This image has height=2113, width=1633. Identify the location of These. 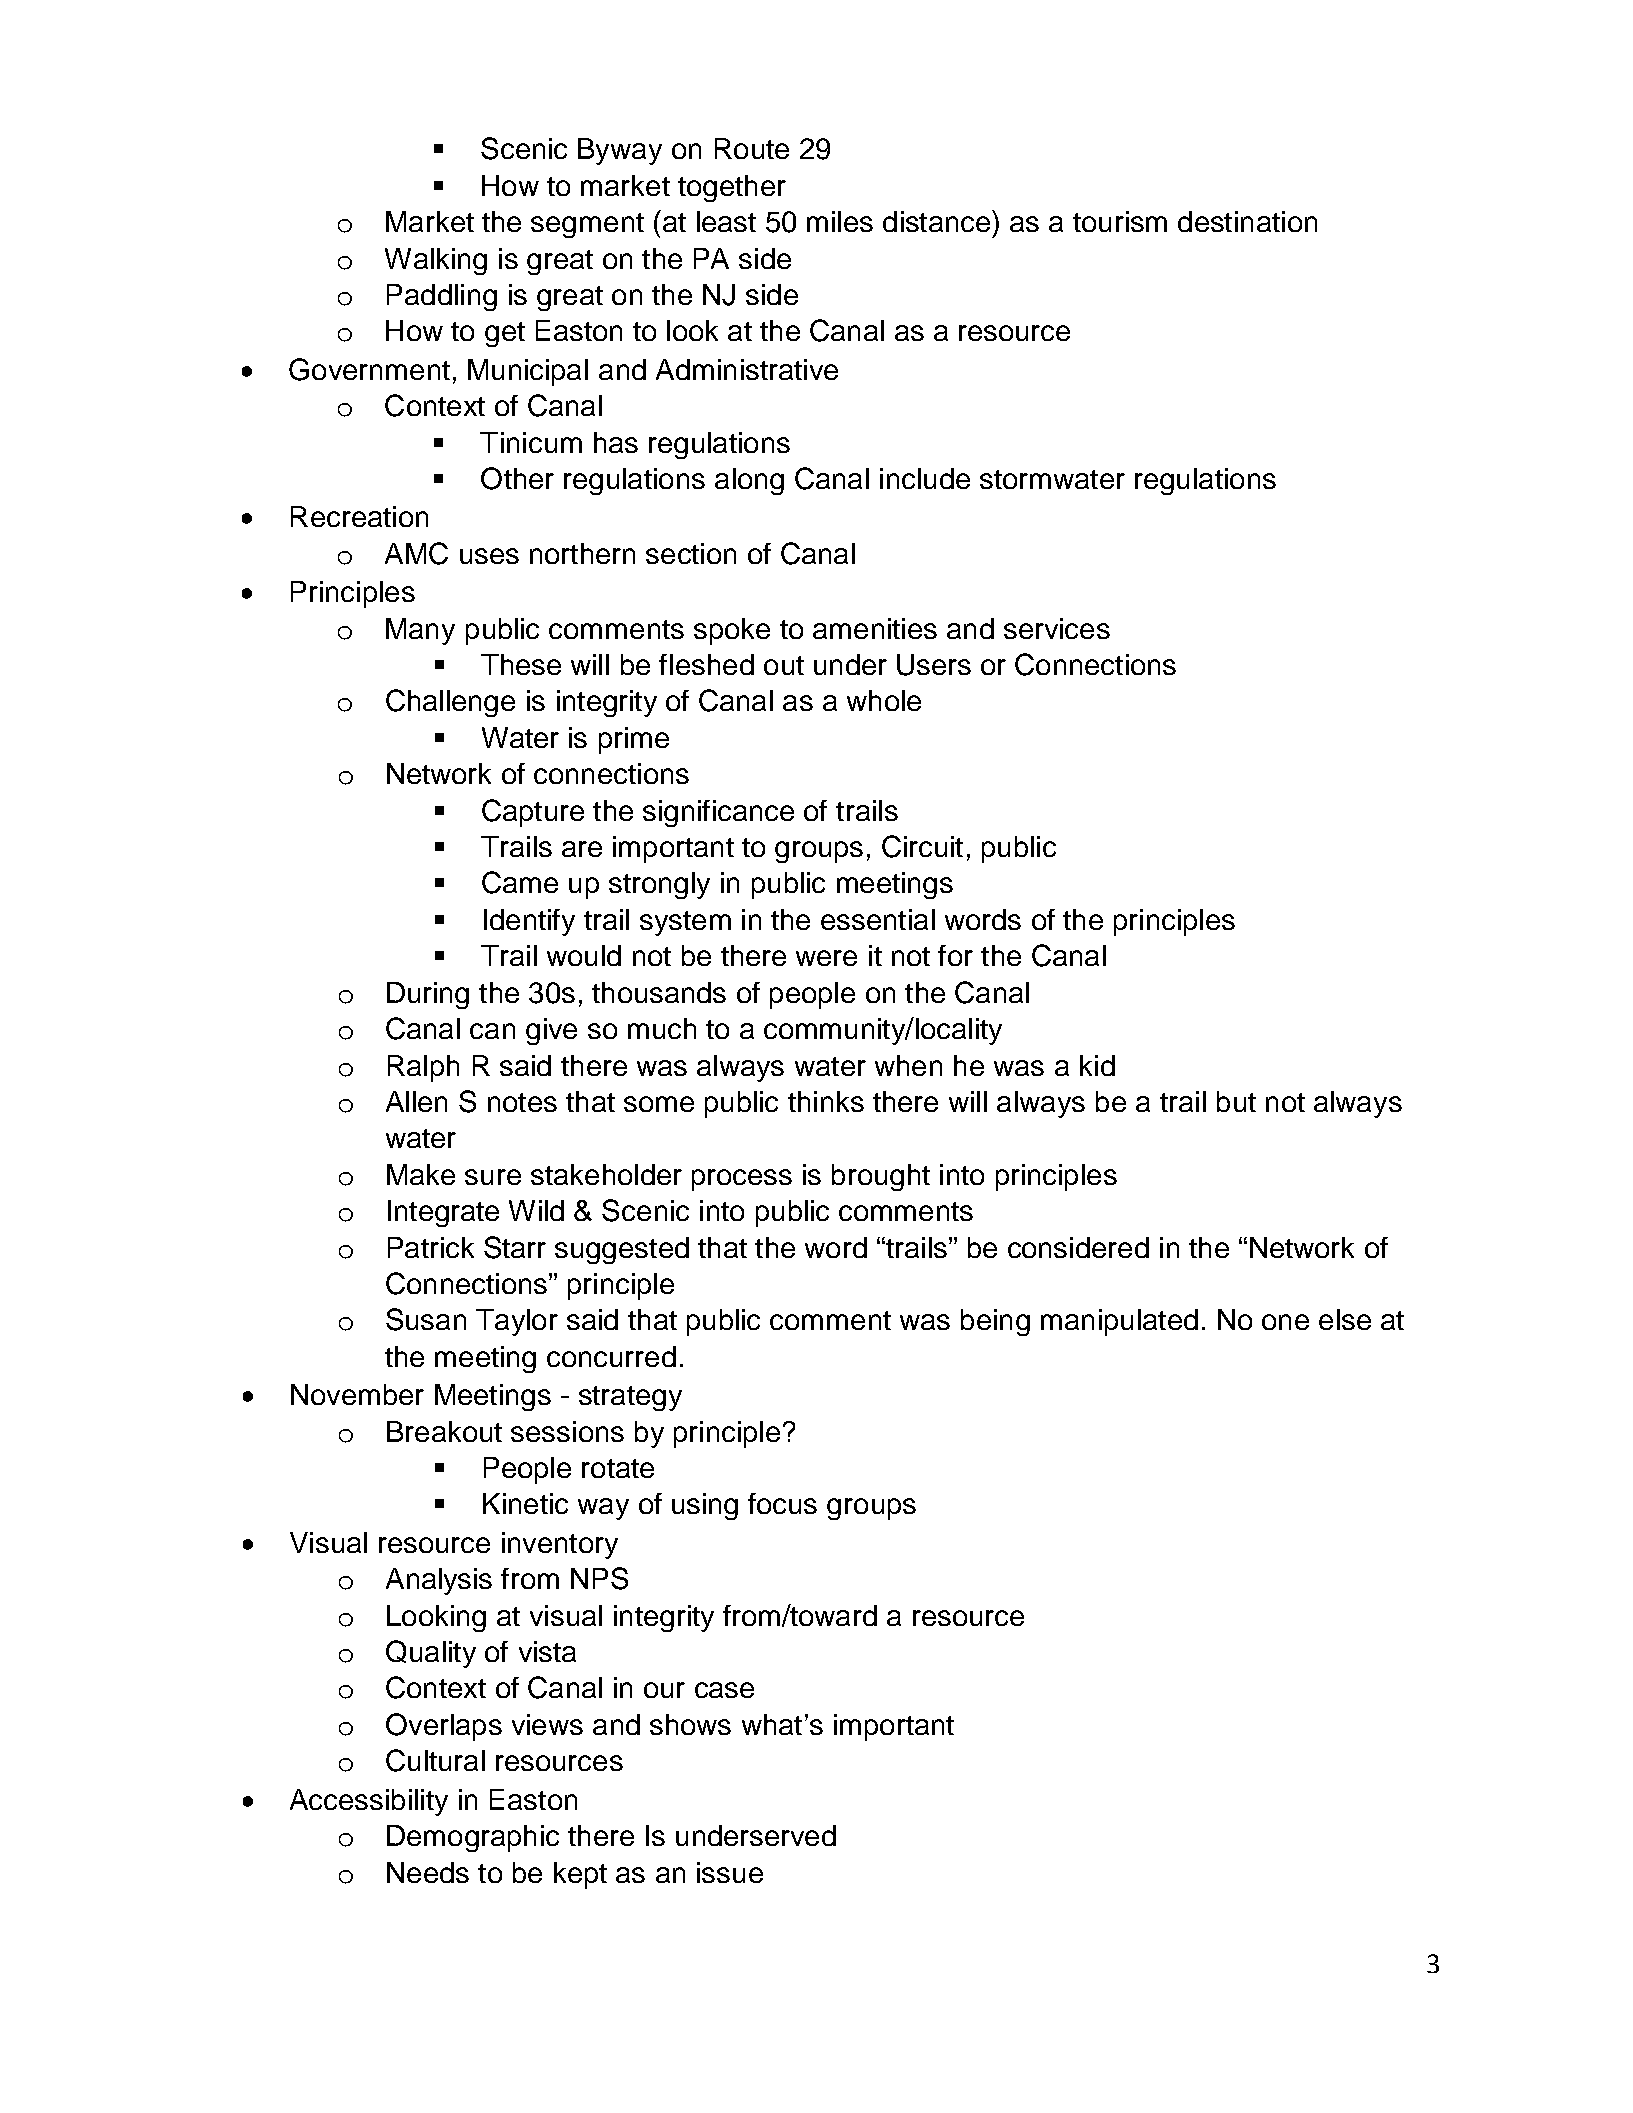
(521, 664).
